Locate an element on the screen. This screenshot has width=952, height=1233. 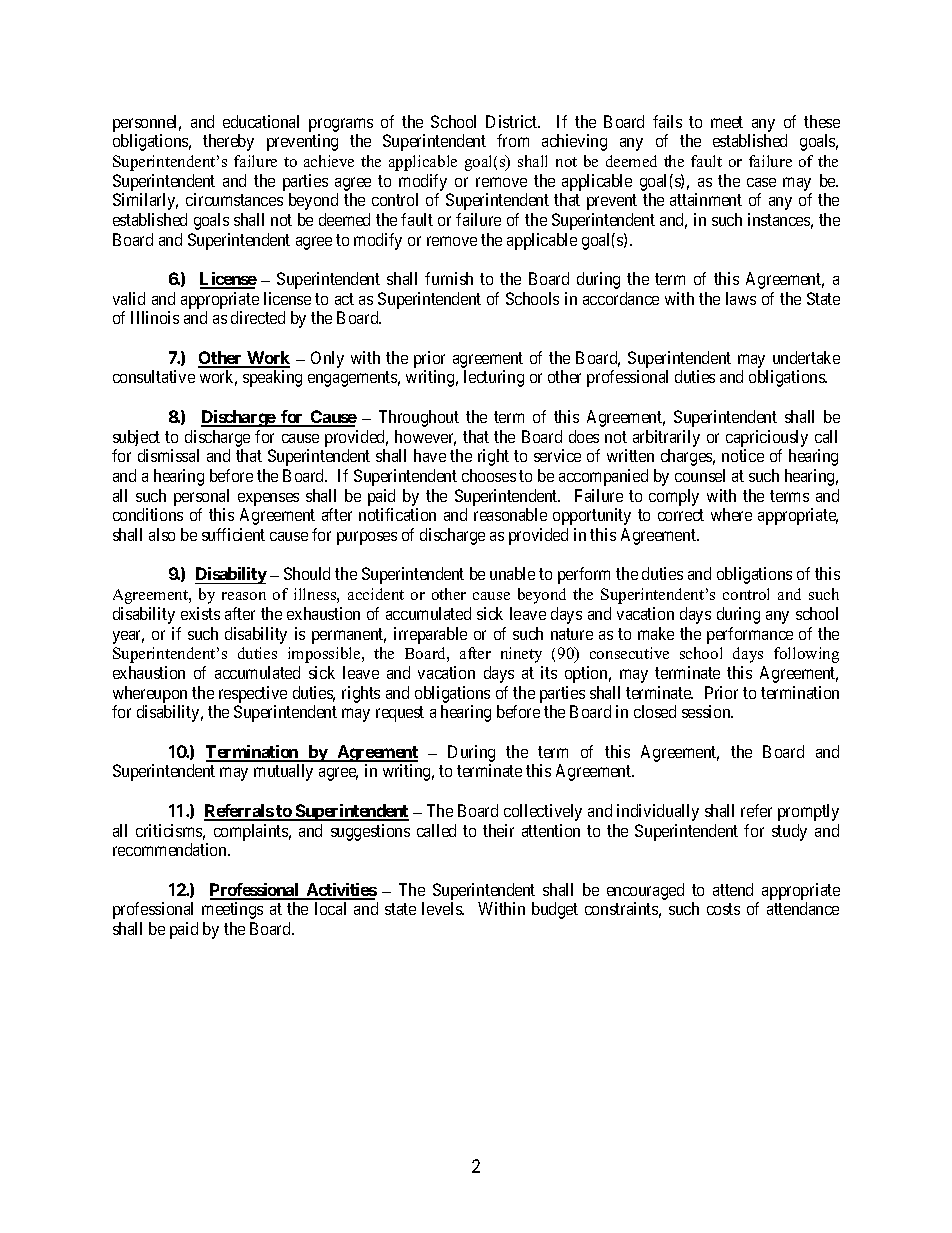
consultative is located at coordinates (154, 376).
